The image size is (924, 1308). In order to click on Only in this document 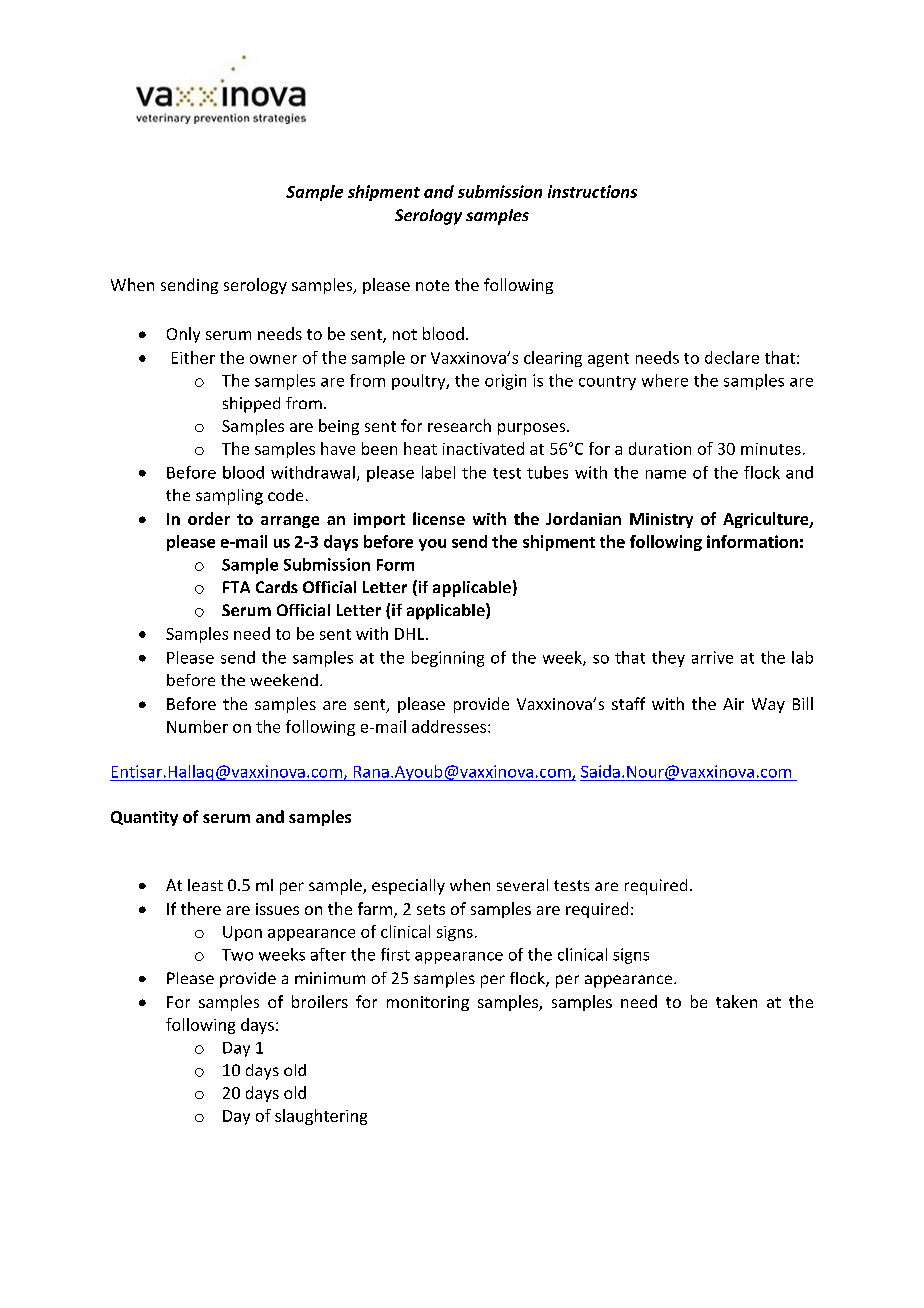, I will do `click(183, 335)`.
